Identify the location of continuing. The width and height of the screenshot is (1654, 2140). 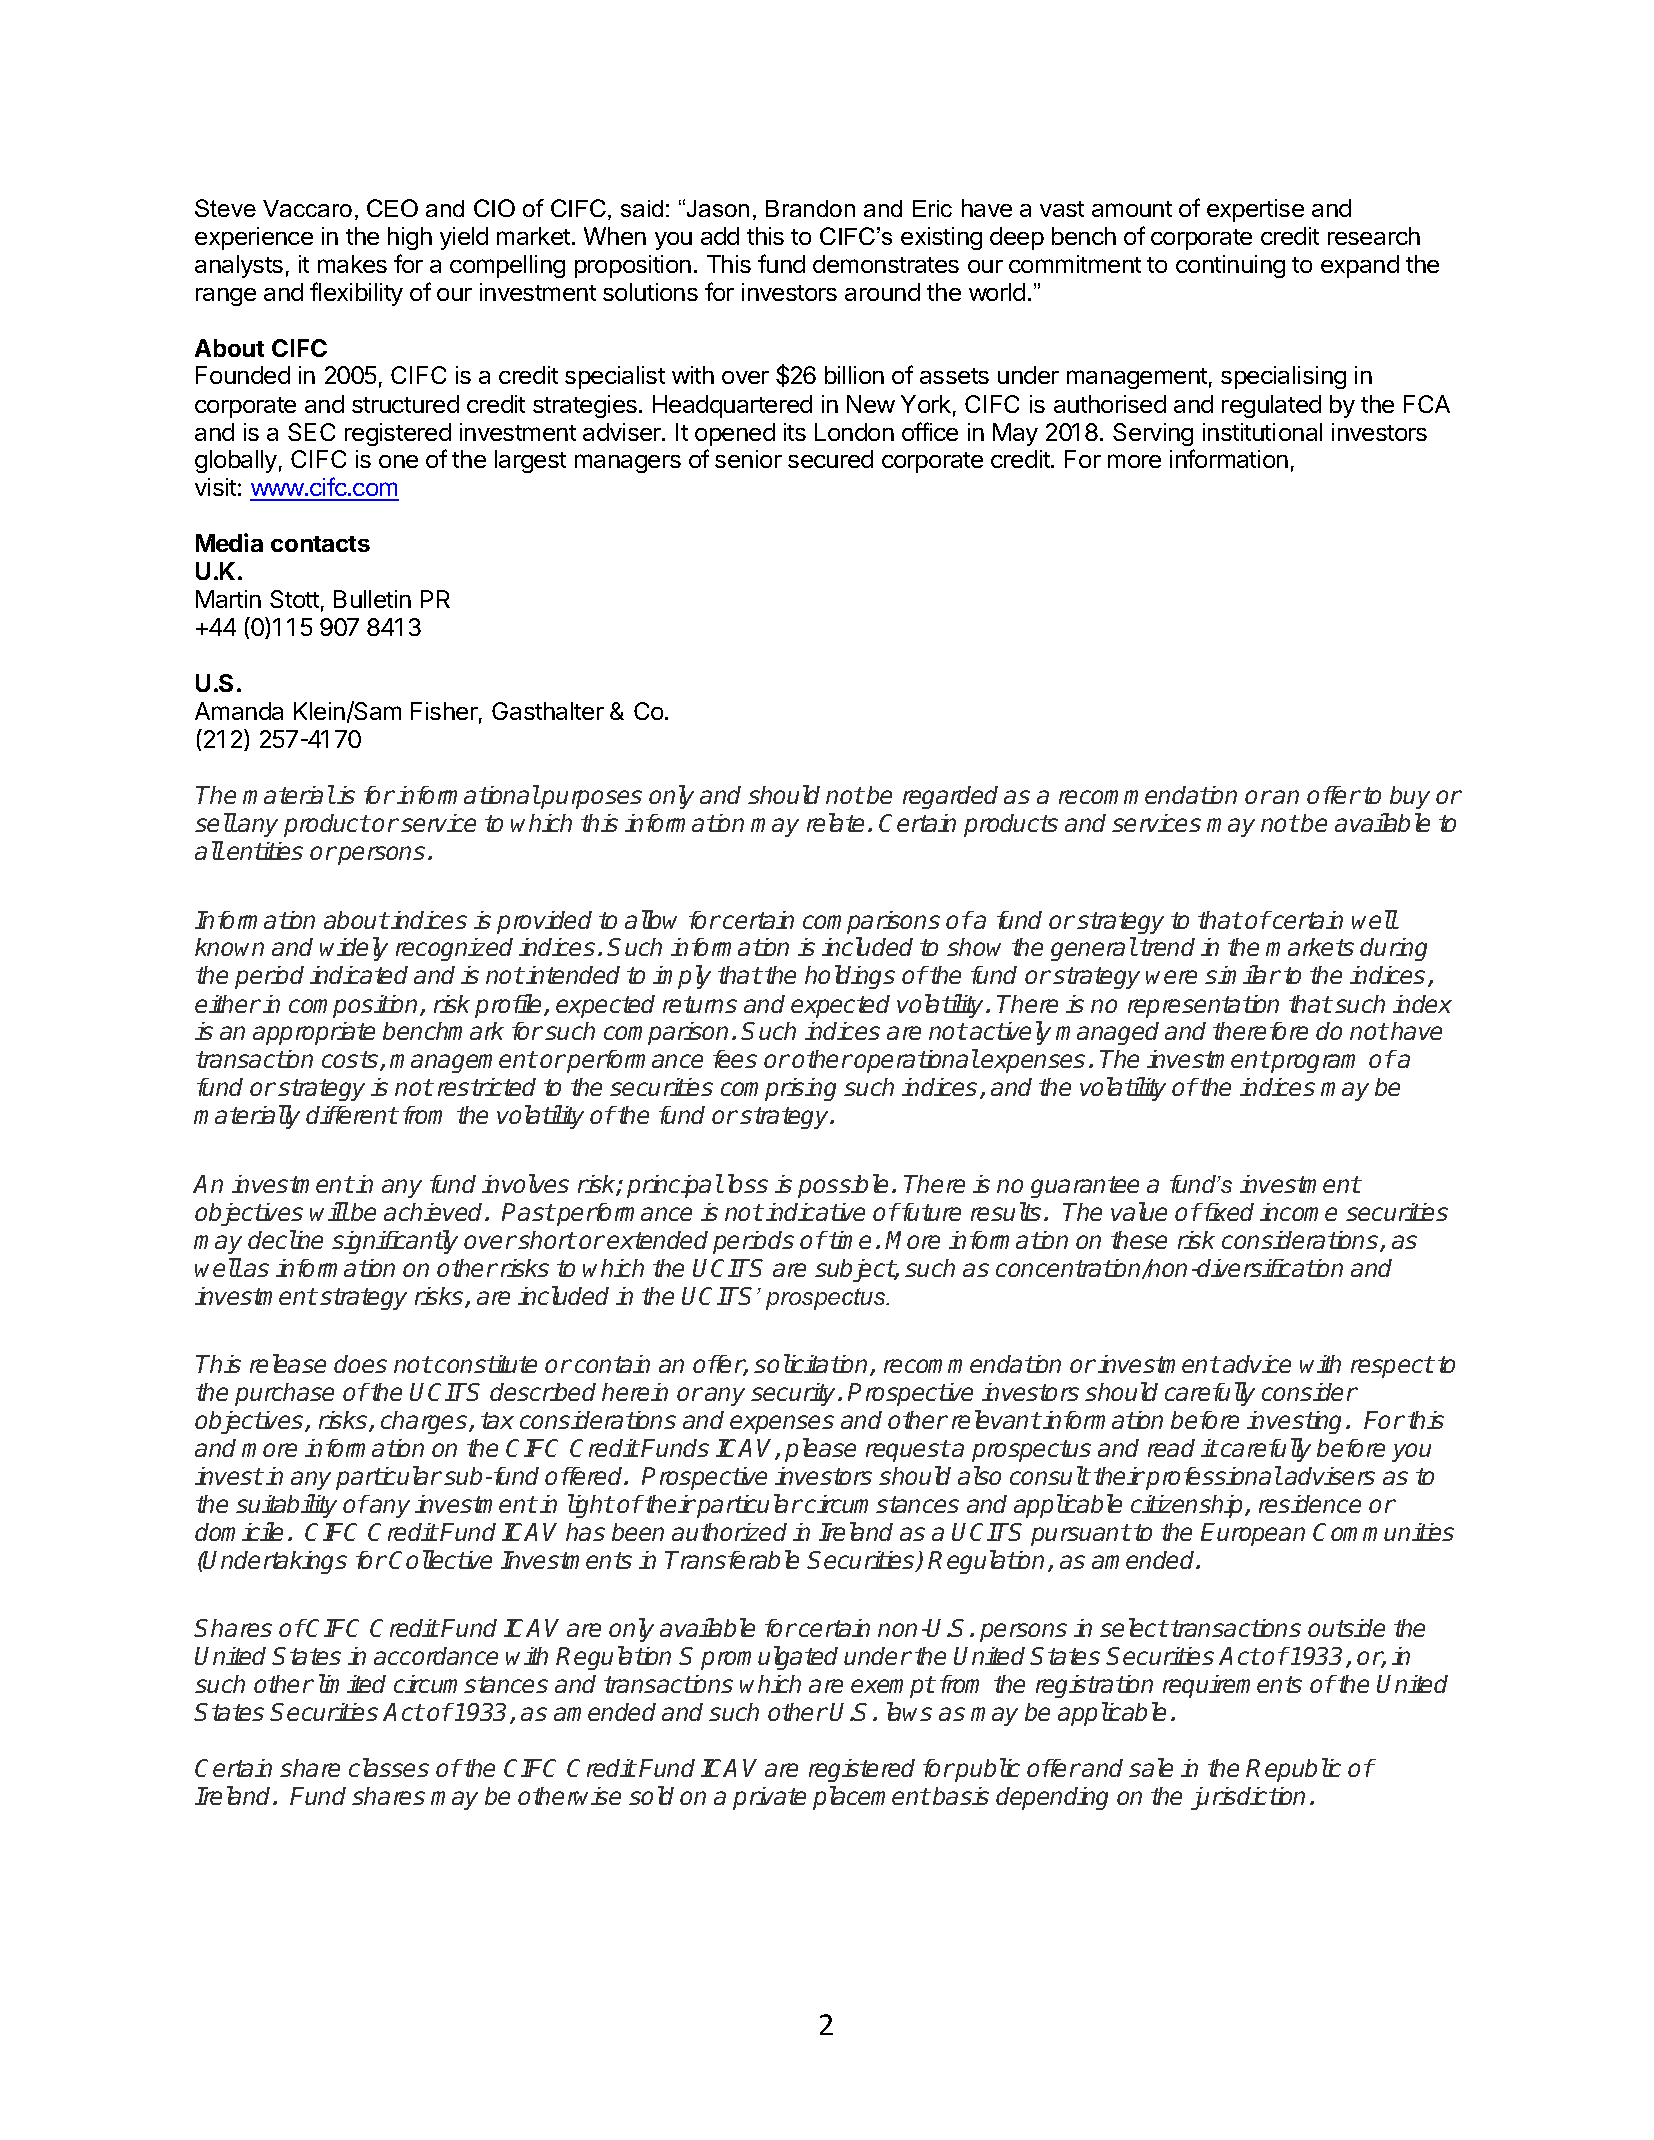
(1230, 266).
